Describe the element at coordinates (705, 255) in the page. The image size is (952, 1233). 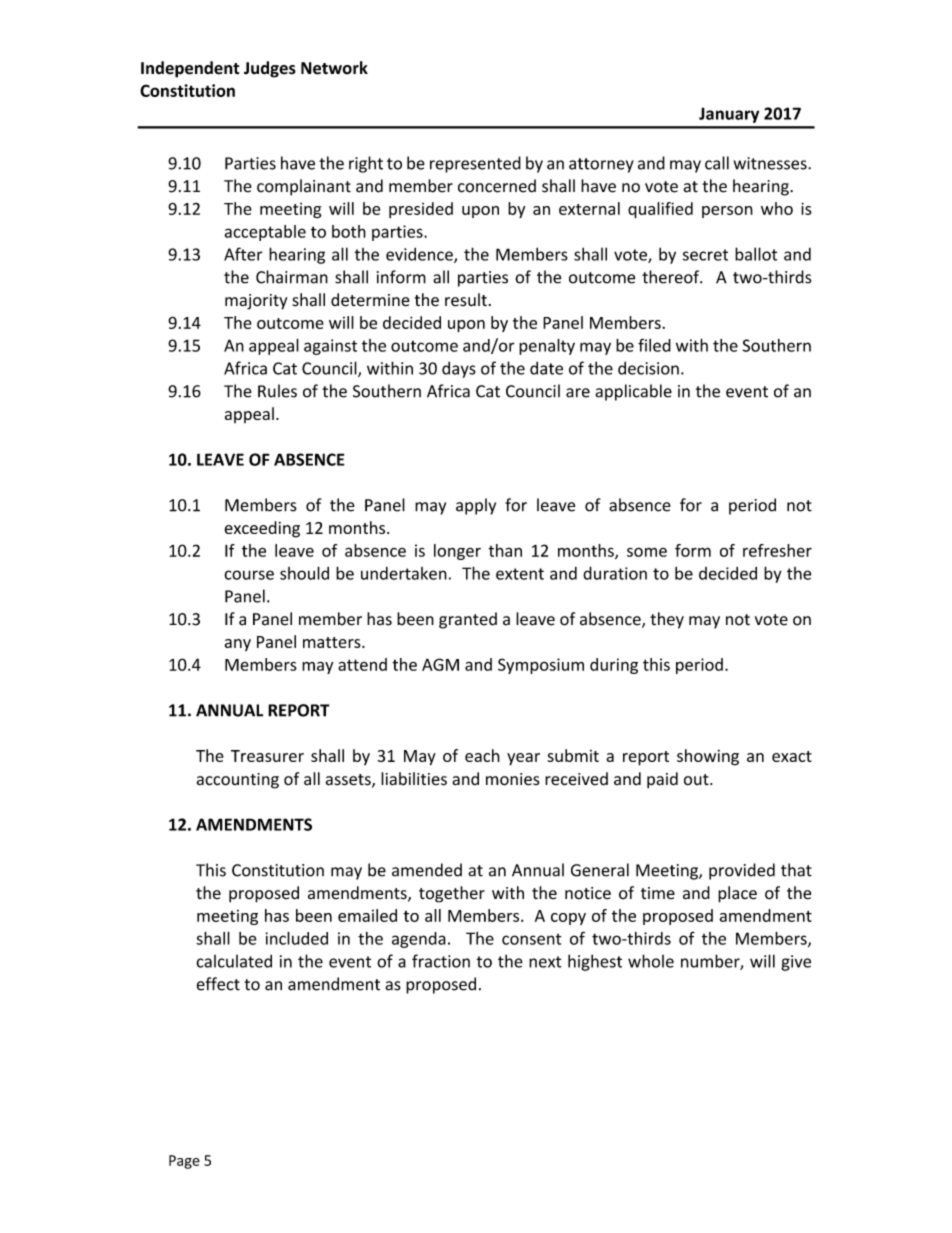
I see `secret` at that location.
